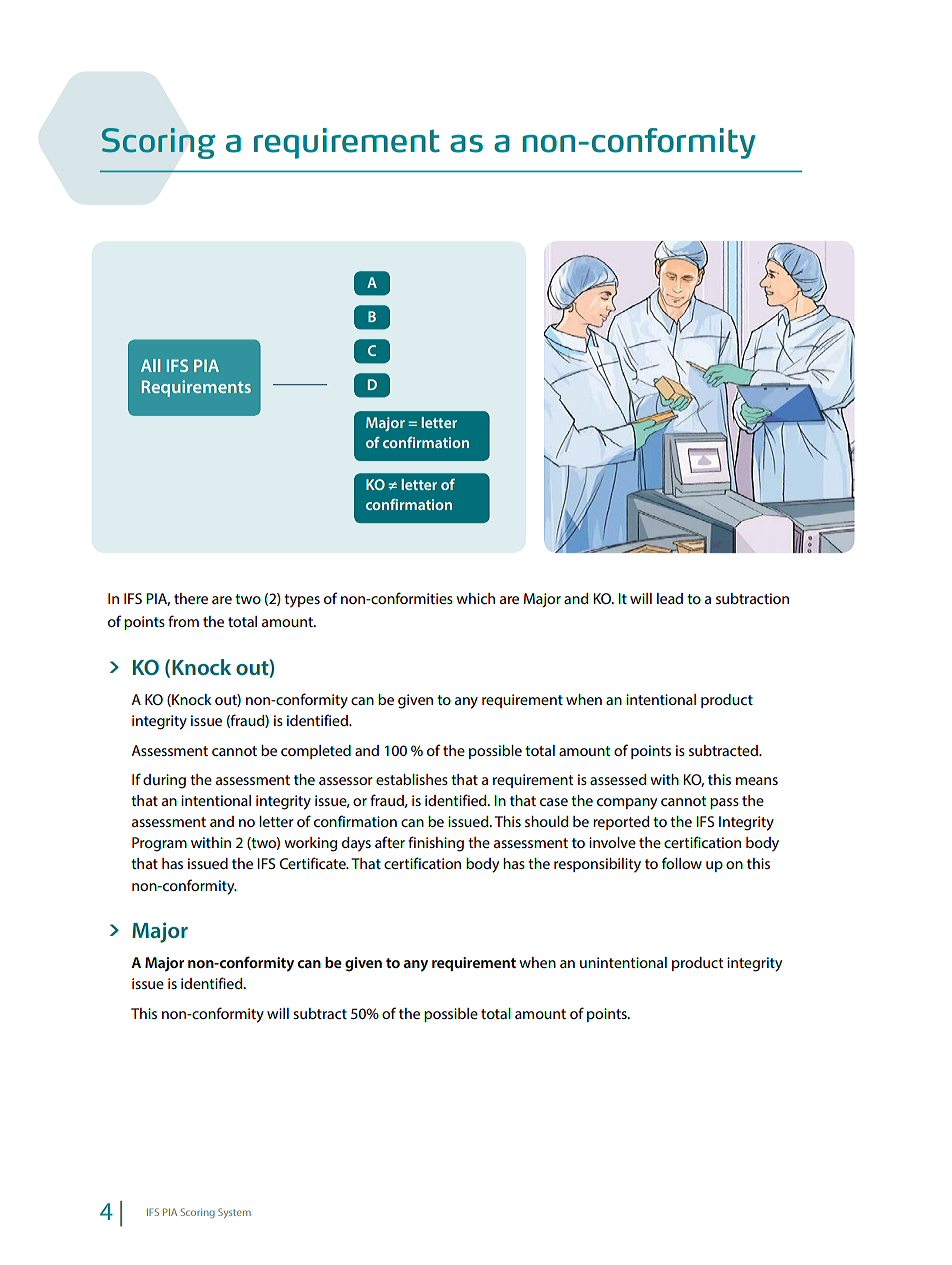  What do you see at coordinates (618, 779) in the page?
I see `assessed` at bounding box center [618, 779].
